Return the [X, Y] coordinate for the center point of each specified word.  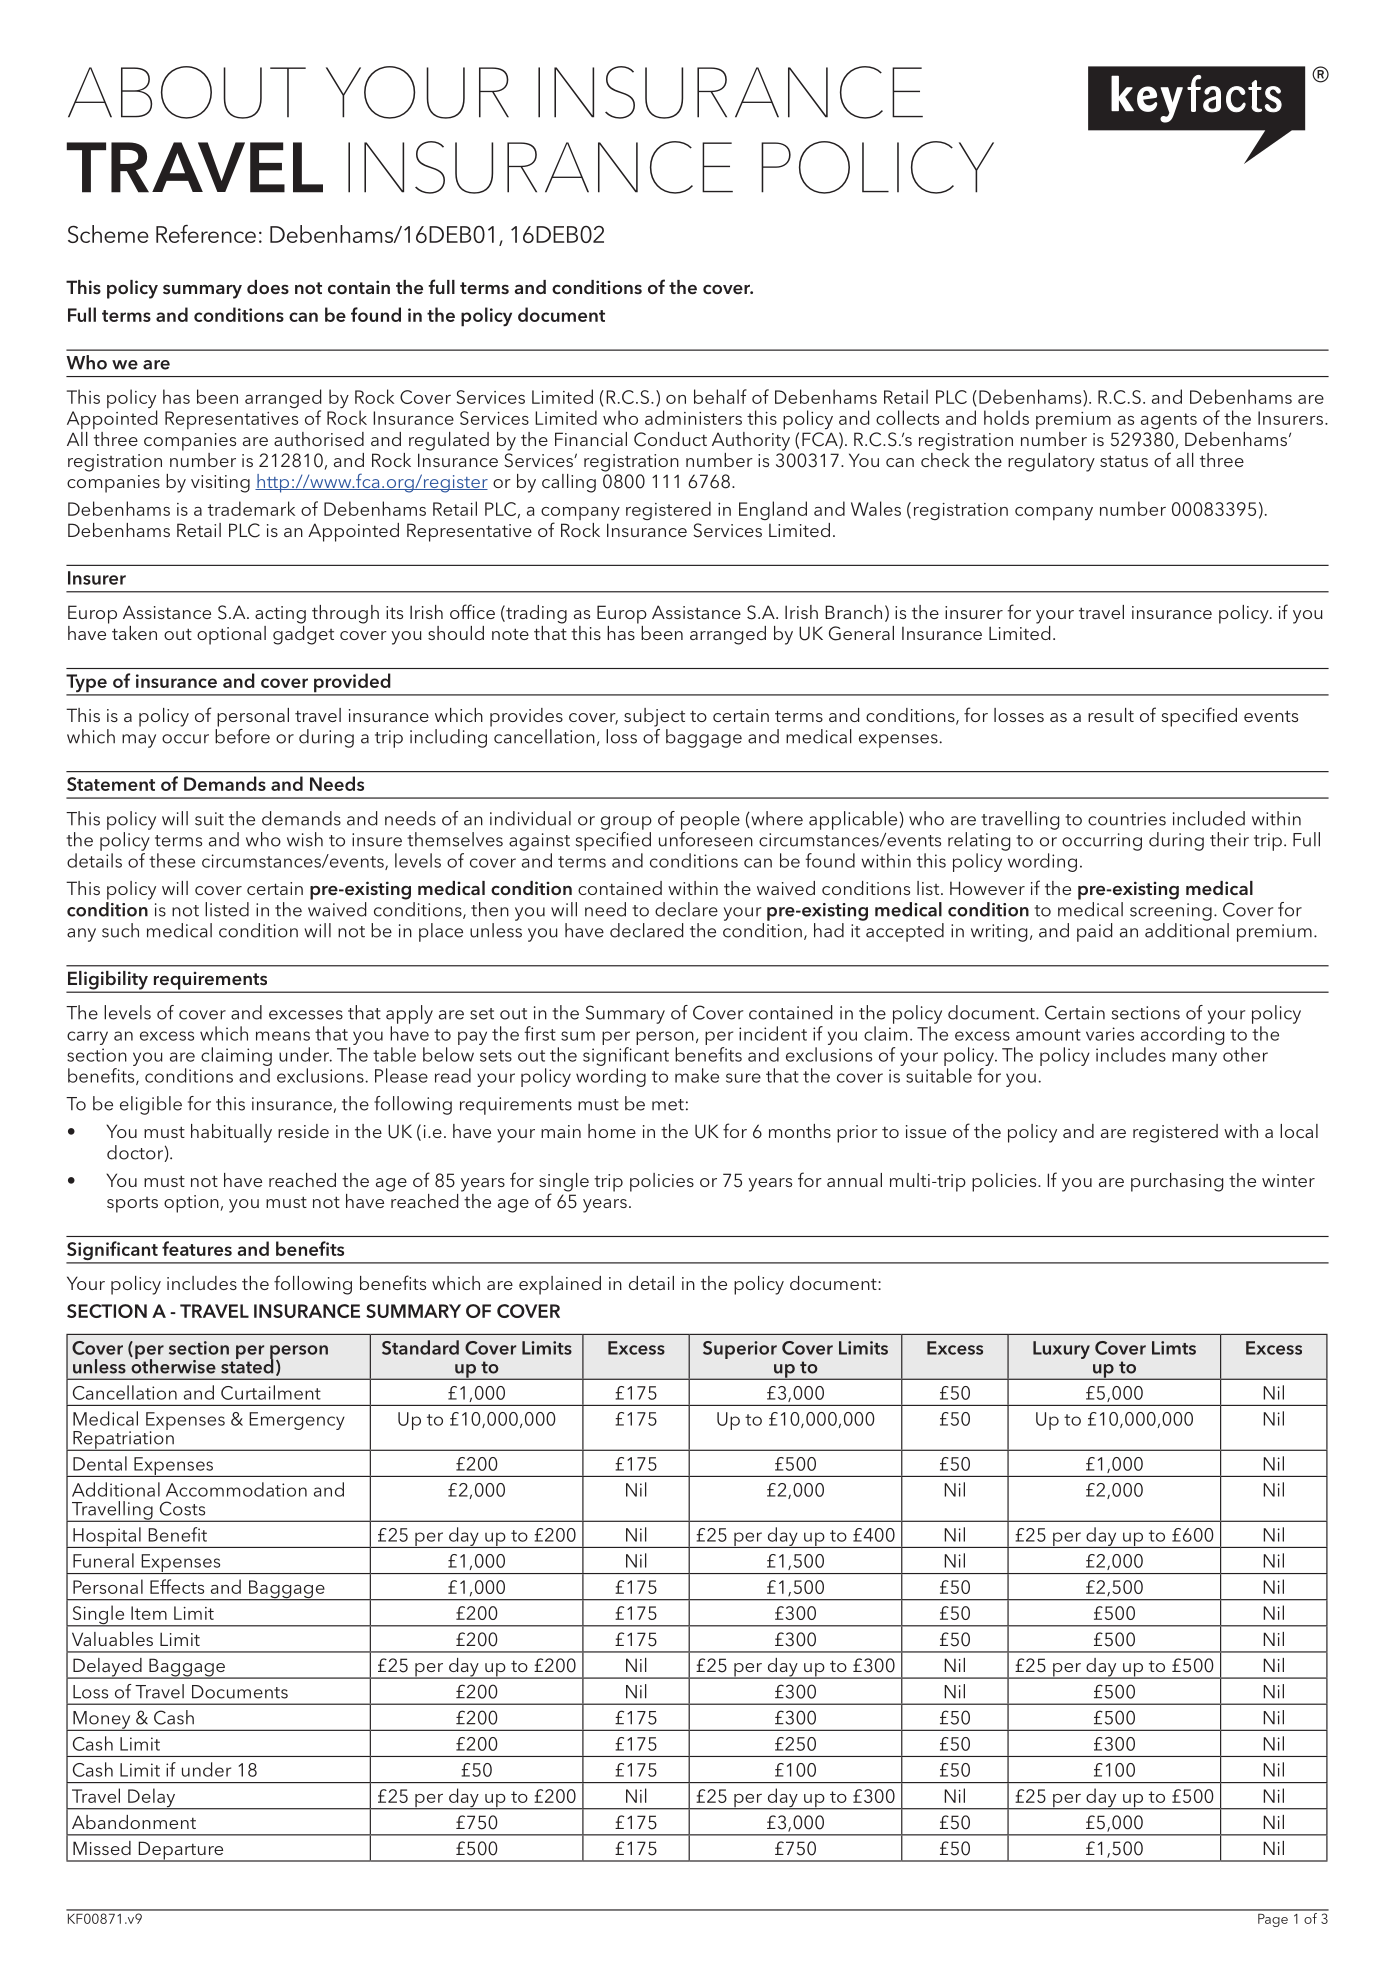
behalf [720, 396]
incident [773, 1033]
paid [1094, 932]
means [283, 1036]
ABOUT [187, 92]
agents [1169, 421]
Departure [181, 1851]
